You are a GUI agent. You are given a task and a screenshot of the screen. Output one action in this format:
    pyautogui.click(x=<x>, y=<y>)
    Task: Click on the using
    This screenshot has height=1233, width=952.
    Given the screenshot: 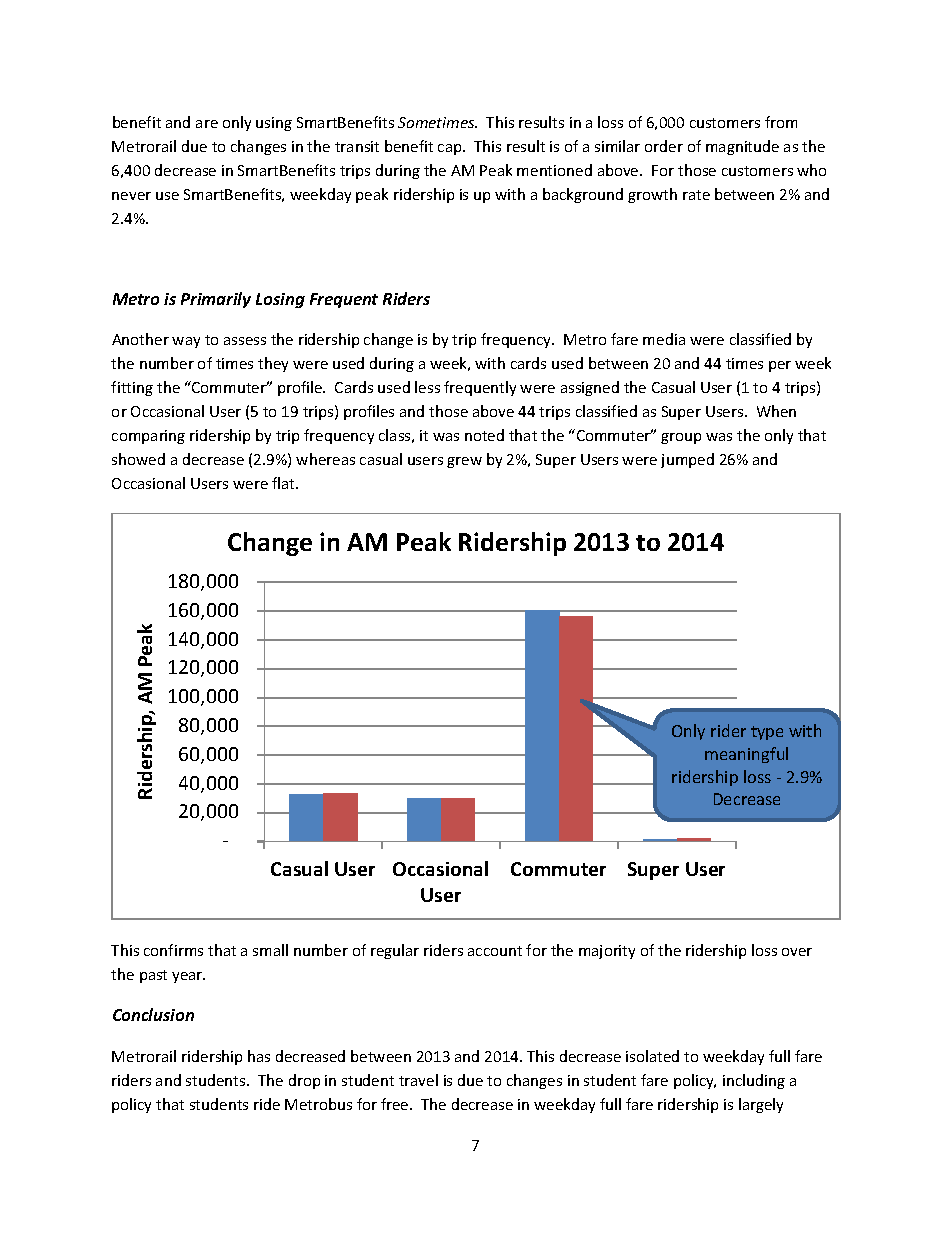 What is the action you would take?
    pyautogui.click(x=274, y=124)
